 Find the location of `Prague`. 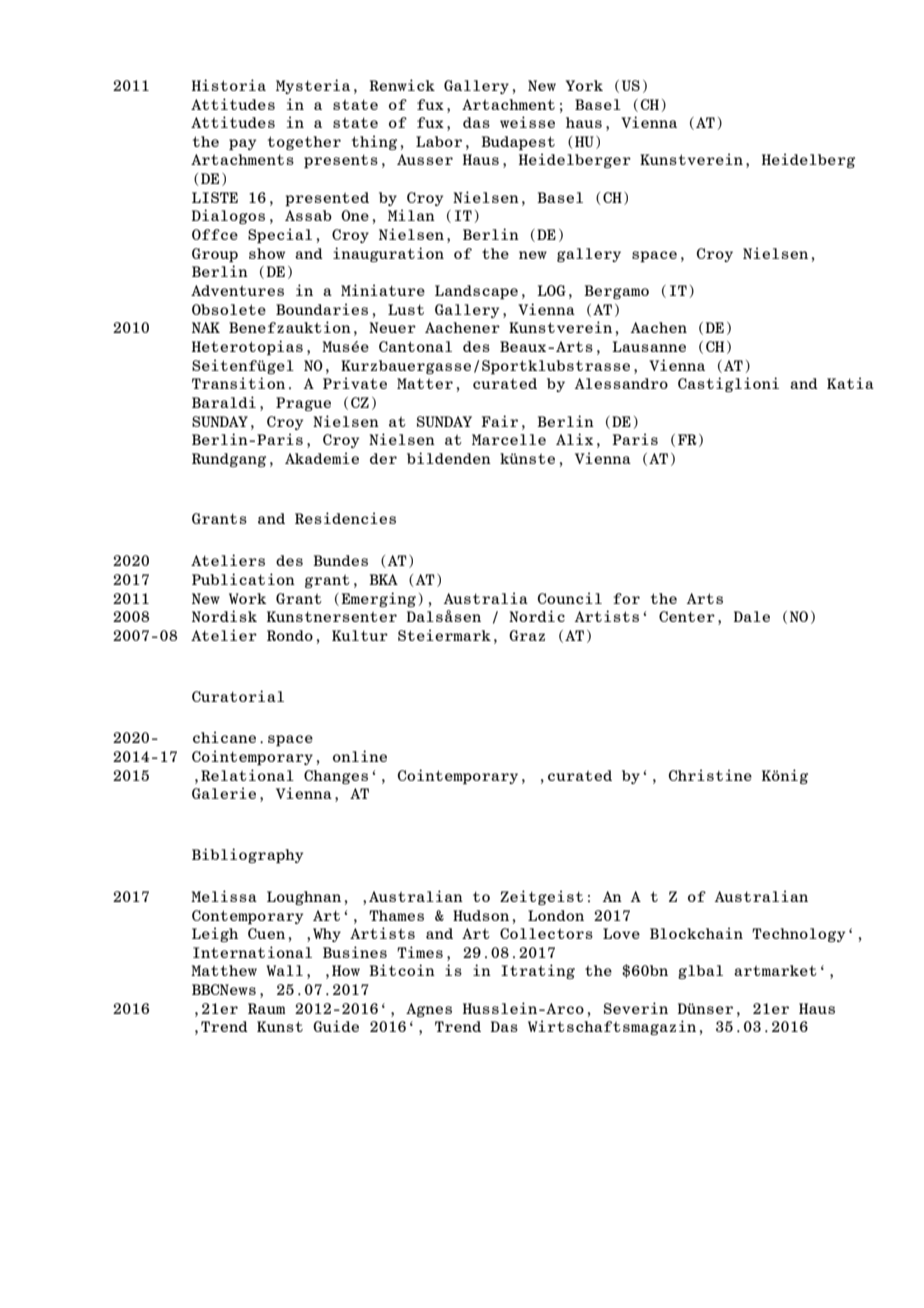

Prague is located at coordinates (303, 404).
